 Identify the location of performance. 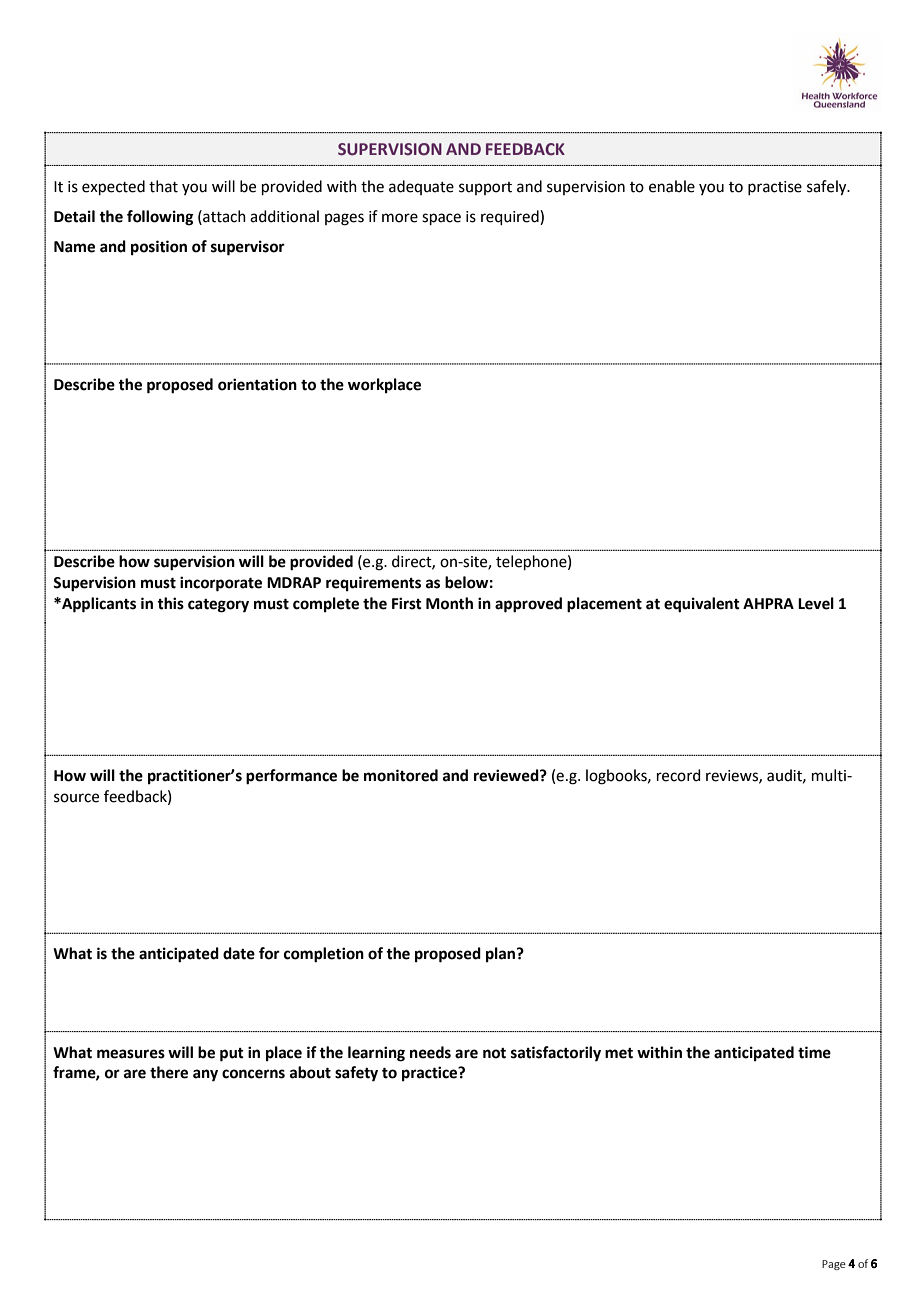
(291, 777).
